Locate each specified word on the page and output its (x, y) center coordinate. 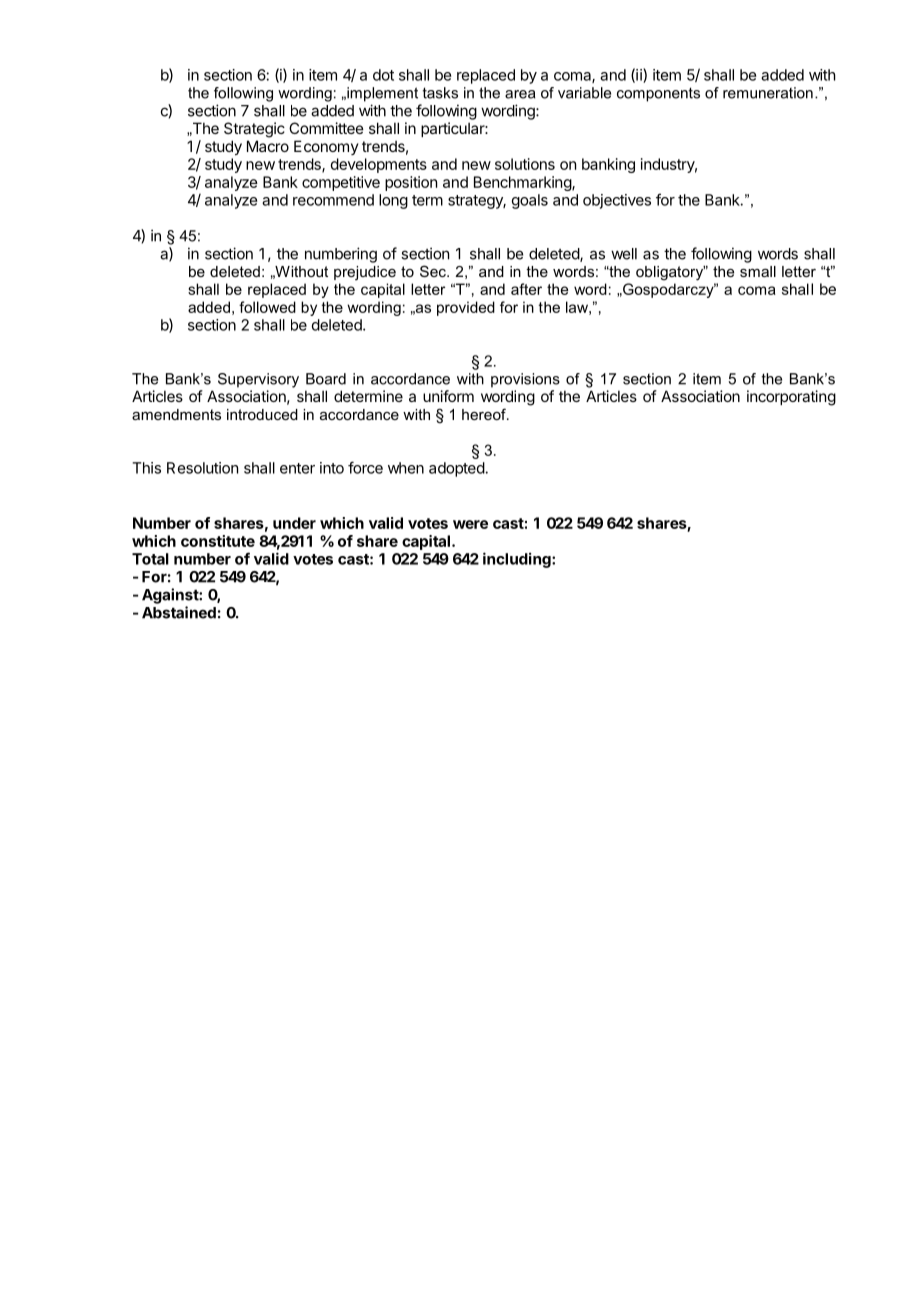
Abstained (179, 612)
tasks (440, 93)
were (470, 524)
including (518, 560)
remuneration (768, 93)
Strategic (254, 130)
